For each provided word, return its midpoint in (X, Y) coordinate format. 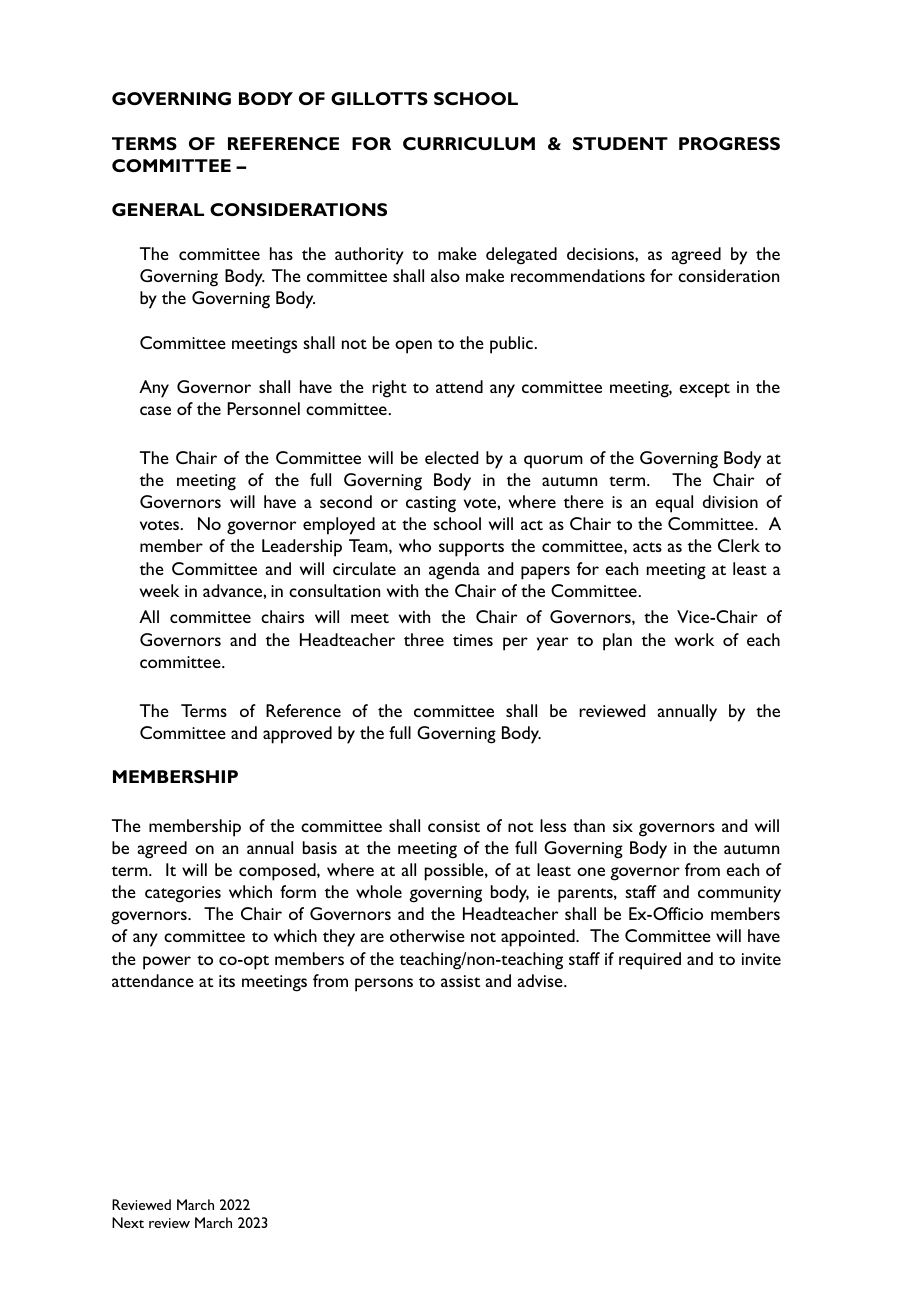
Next (128, 1222)
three (424, 639)
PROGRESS (729, 143)
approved (297, 735)
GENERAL (158, 209)
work (694, 639)
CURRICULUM (469, 143)
